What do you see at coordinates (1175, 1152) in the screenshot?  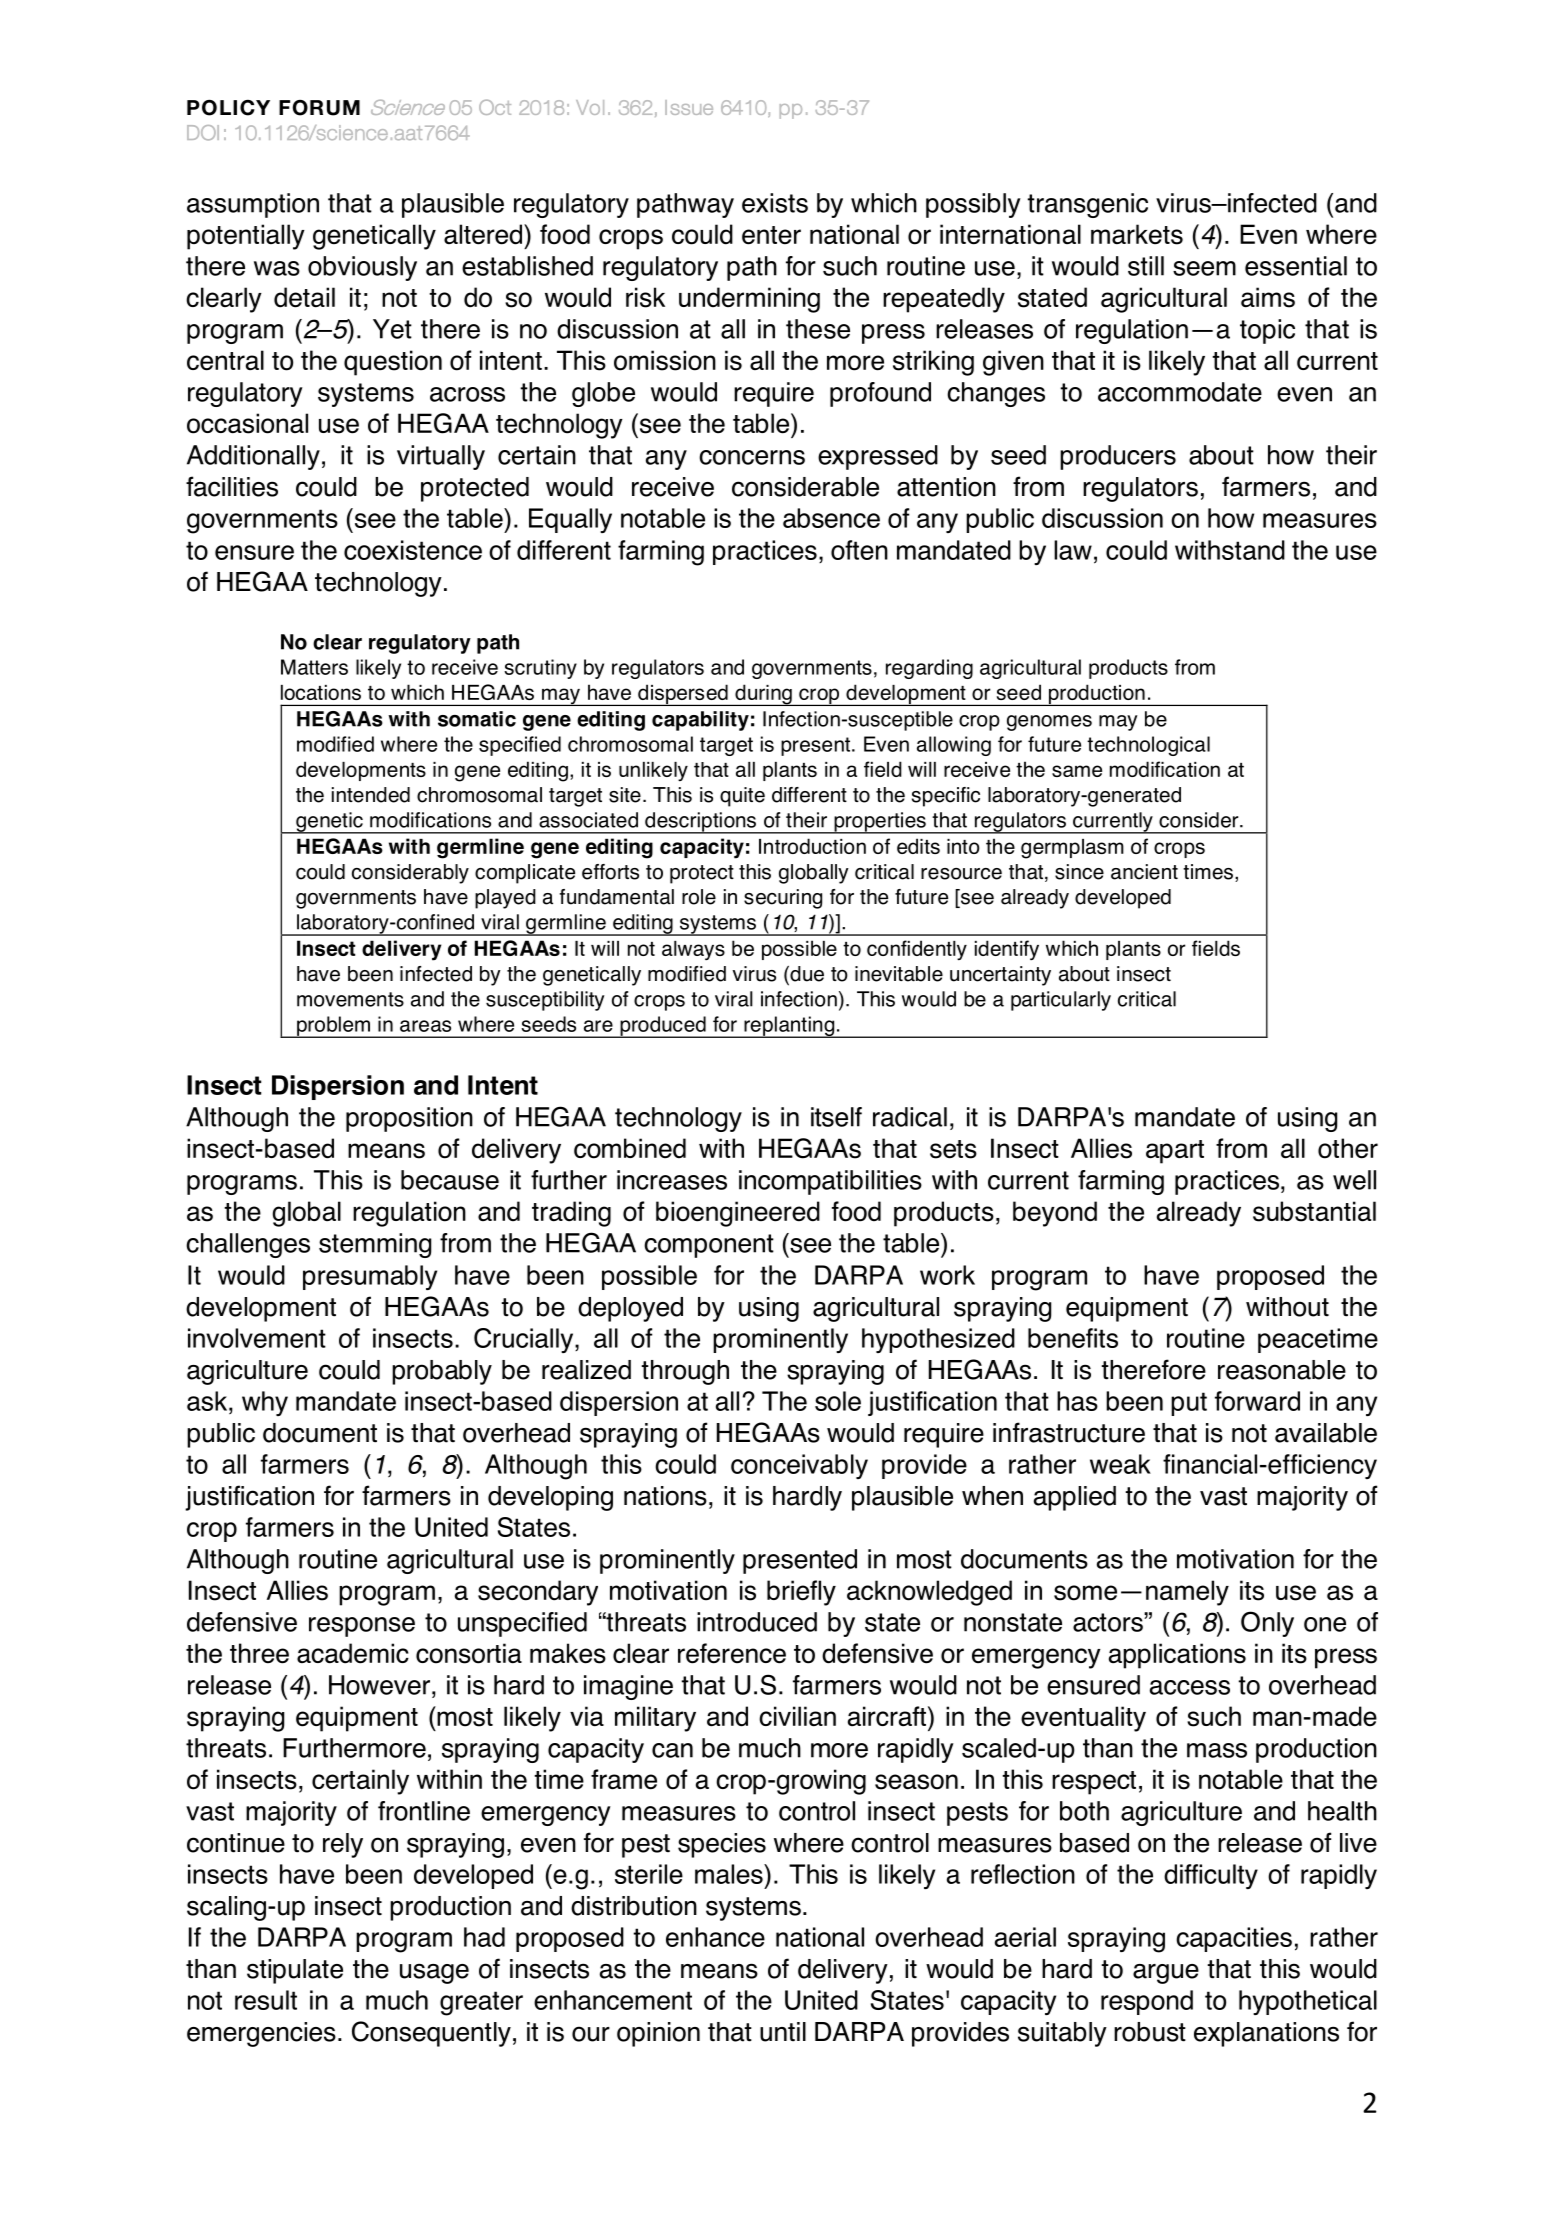 I see `apart` at bounding box center [1175, 1152].
